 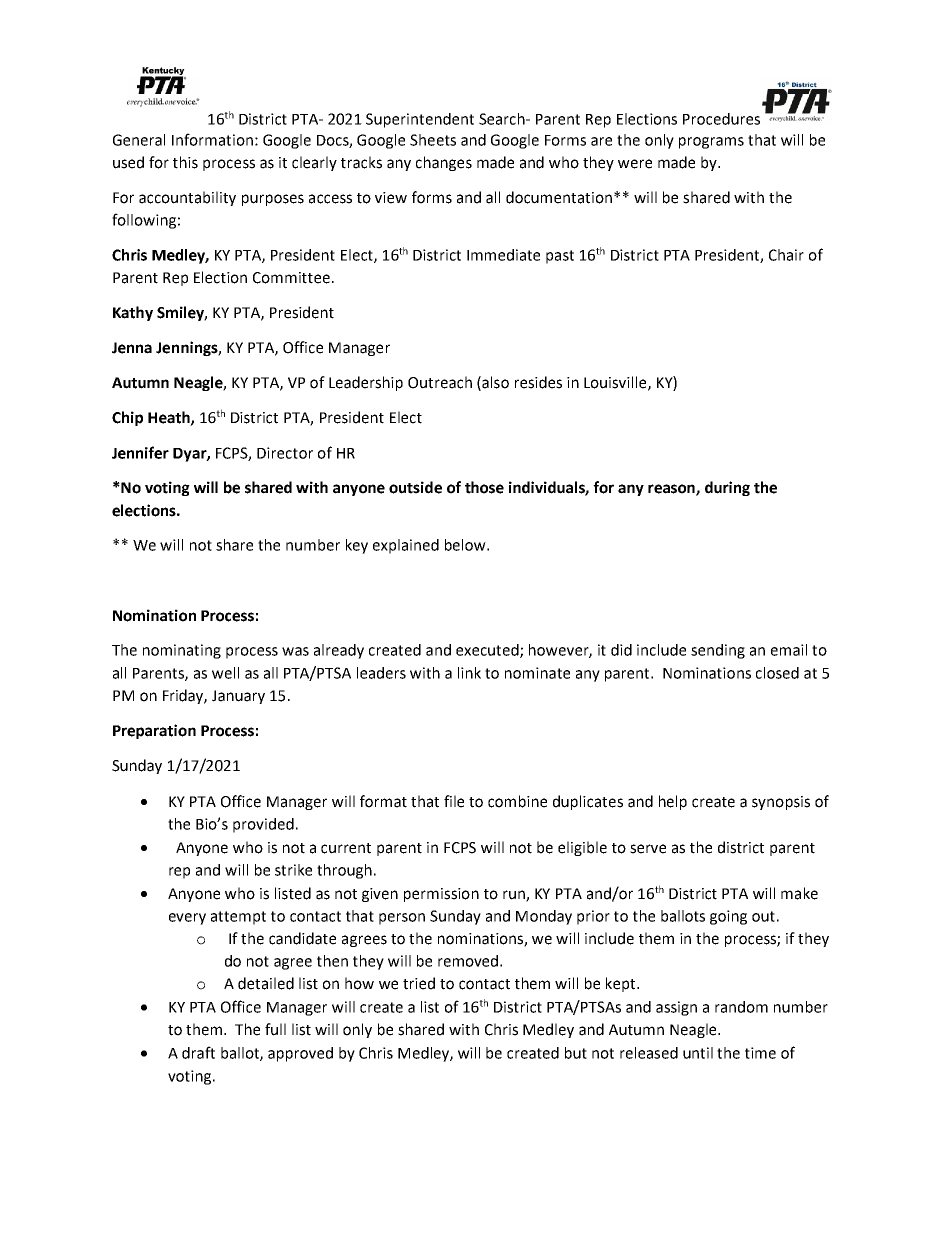 I want to click on draft, so click(x=198, y=1052).
